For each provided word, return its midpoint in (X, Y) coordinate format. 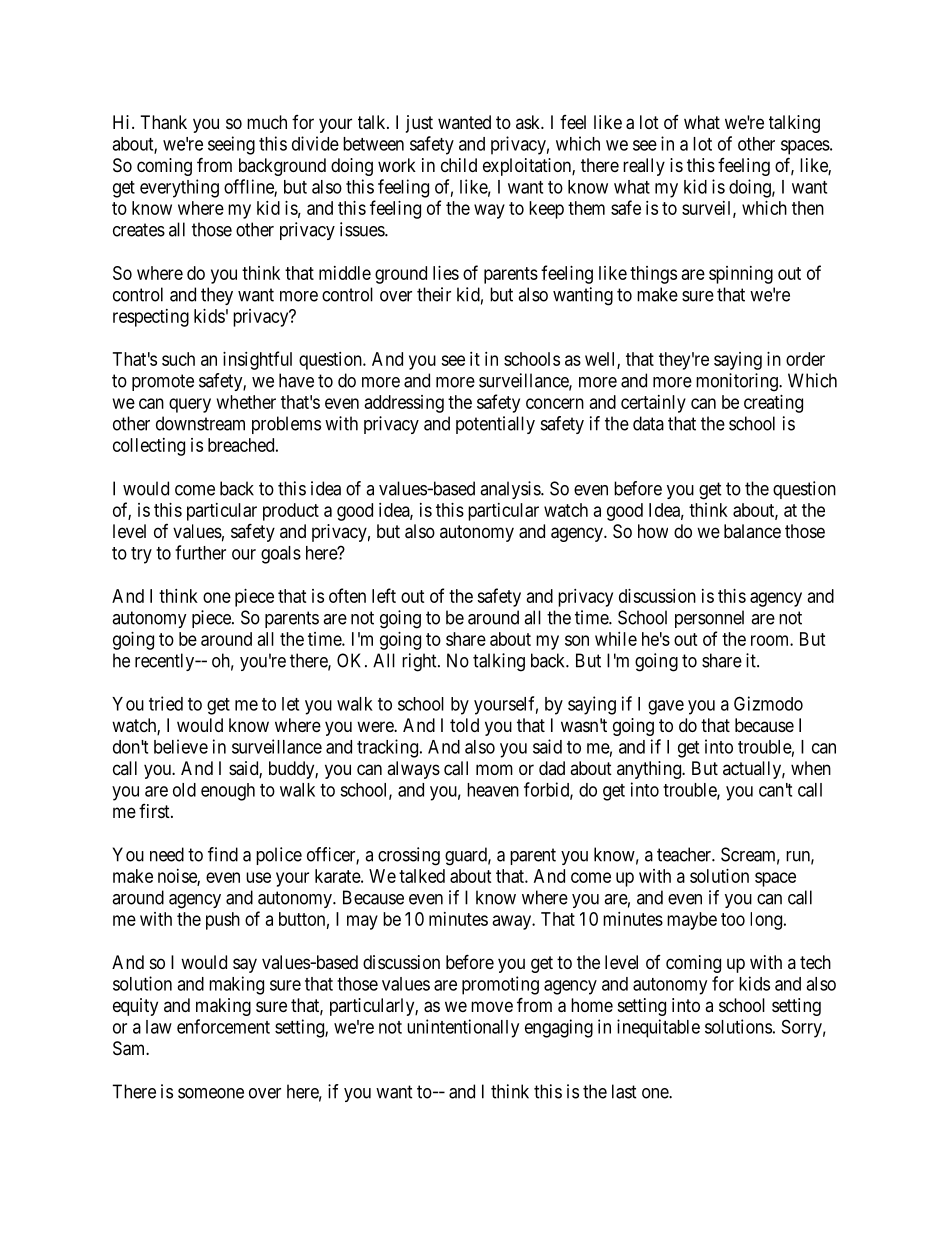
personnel (709, 619)
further (200, 552)
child (459, 165)
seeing (231, 145)
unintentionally (463, 1028)
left (384, 595)
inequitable (658, 1028)
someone (211, 1093)
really (644, 167)
